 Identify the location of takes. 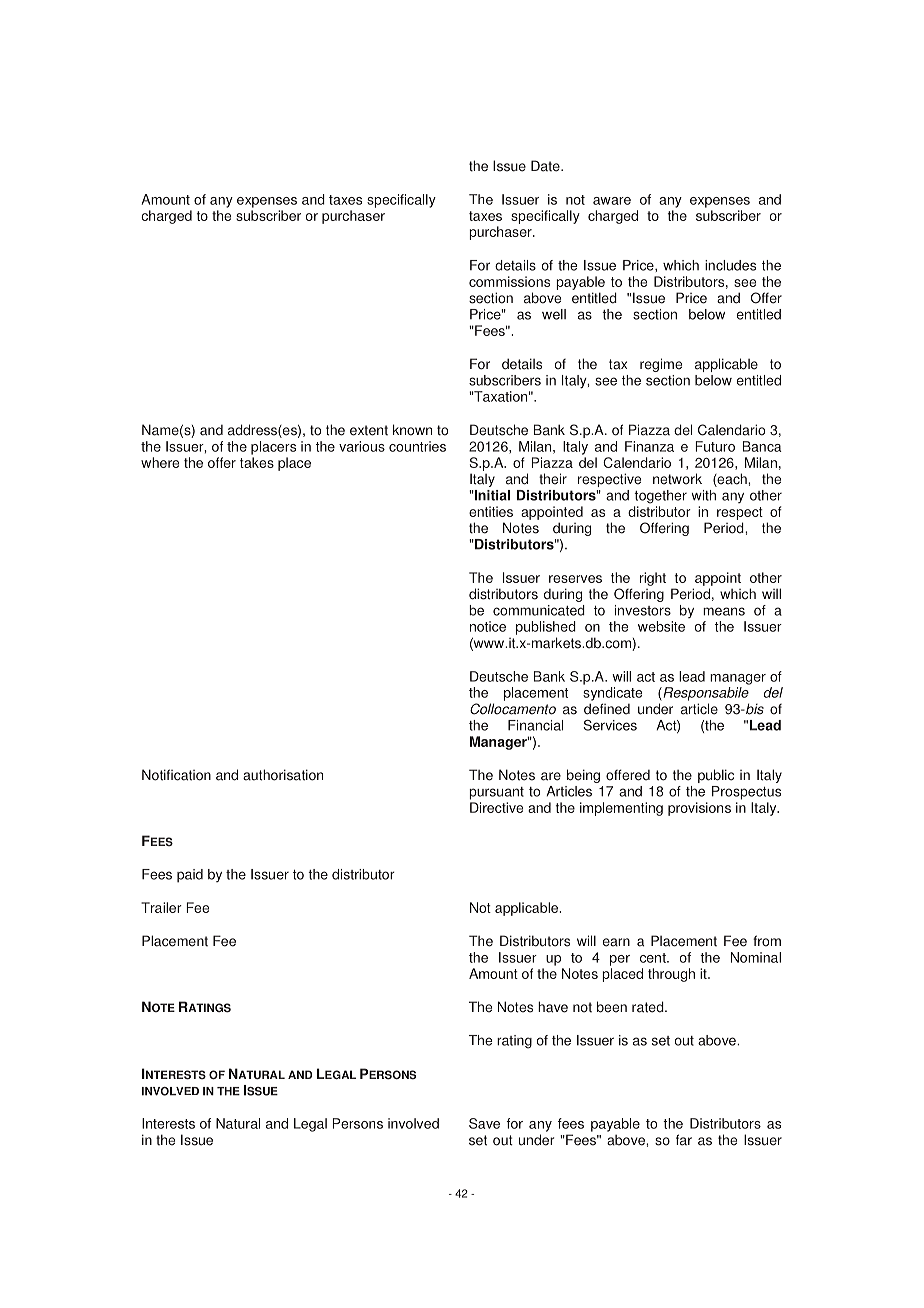
(257, 462).
